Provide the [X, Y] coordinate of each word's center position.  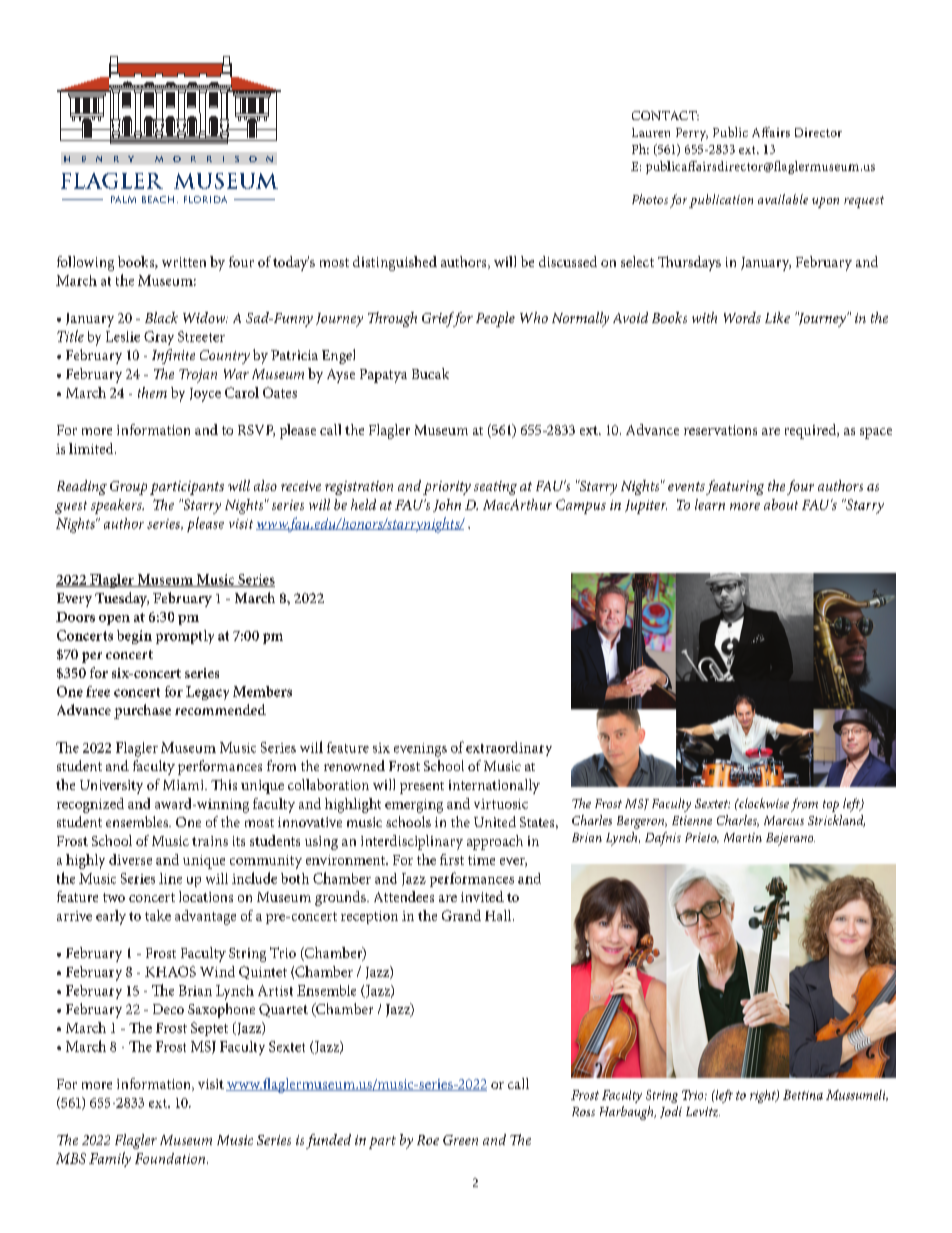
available [783, 199]
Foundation [171, 1158]
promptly [185, 637]
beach [158, 199]
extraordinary [509, 749]
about [781, 504]
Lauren [651, 132]
